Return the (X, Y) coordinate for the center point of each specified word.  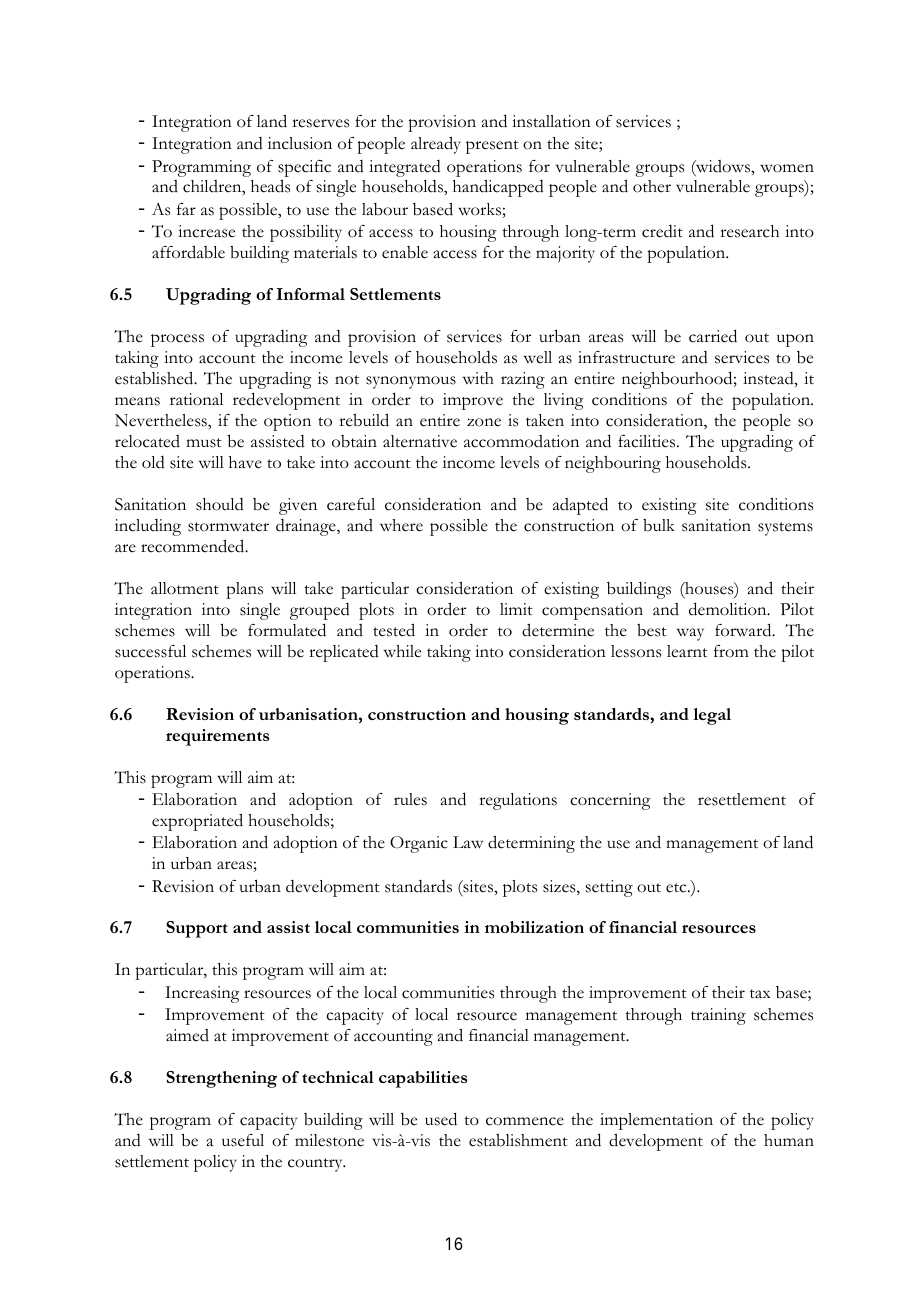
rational (196, 399)
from (731, 651)
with (478, 378)
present (492, 147)
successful (150, 651)
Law (468, 842)
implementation (656, 1121)
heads (270, 186)
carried (713, 336)
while (402, 651)
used (441, 1119)
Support (197, 929)
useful (243, 1140)
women (787, 168)
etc (677, 888)
